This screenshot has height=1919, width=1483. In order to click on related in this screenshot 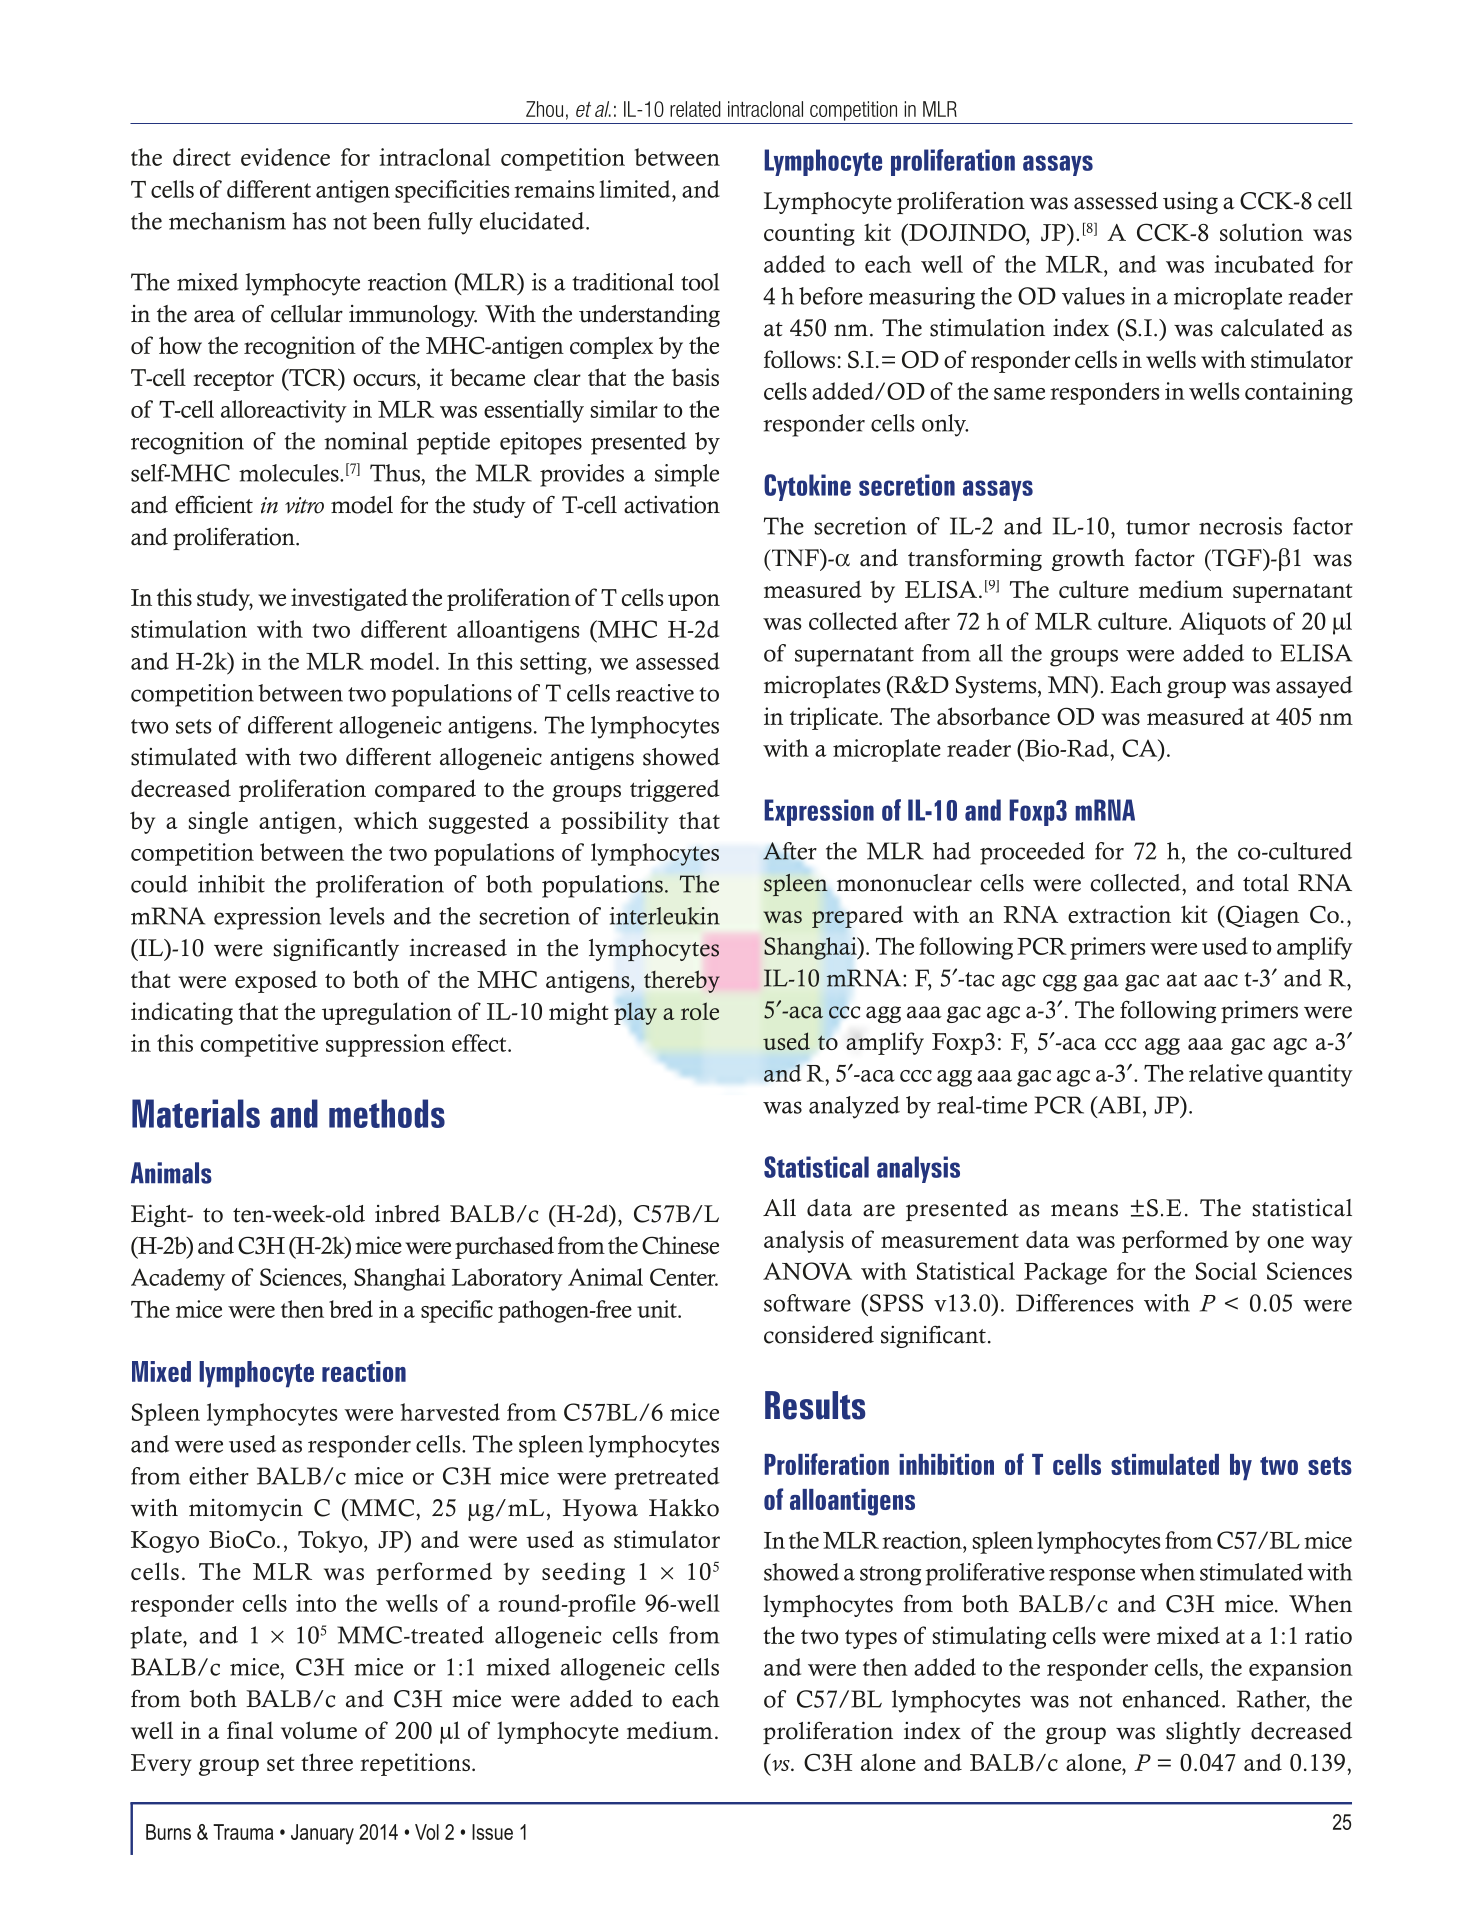, I will do `click(695, 109)`.
